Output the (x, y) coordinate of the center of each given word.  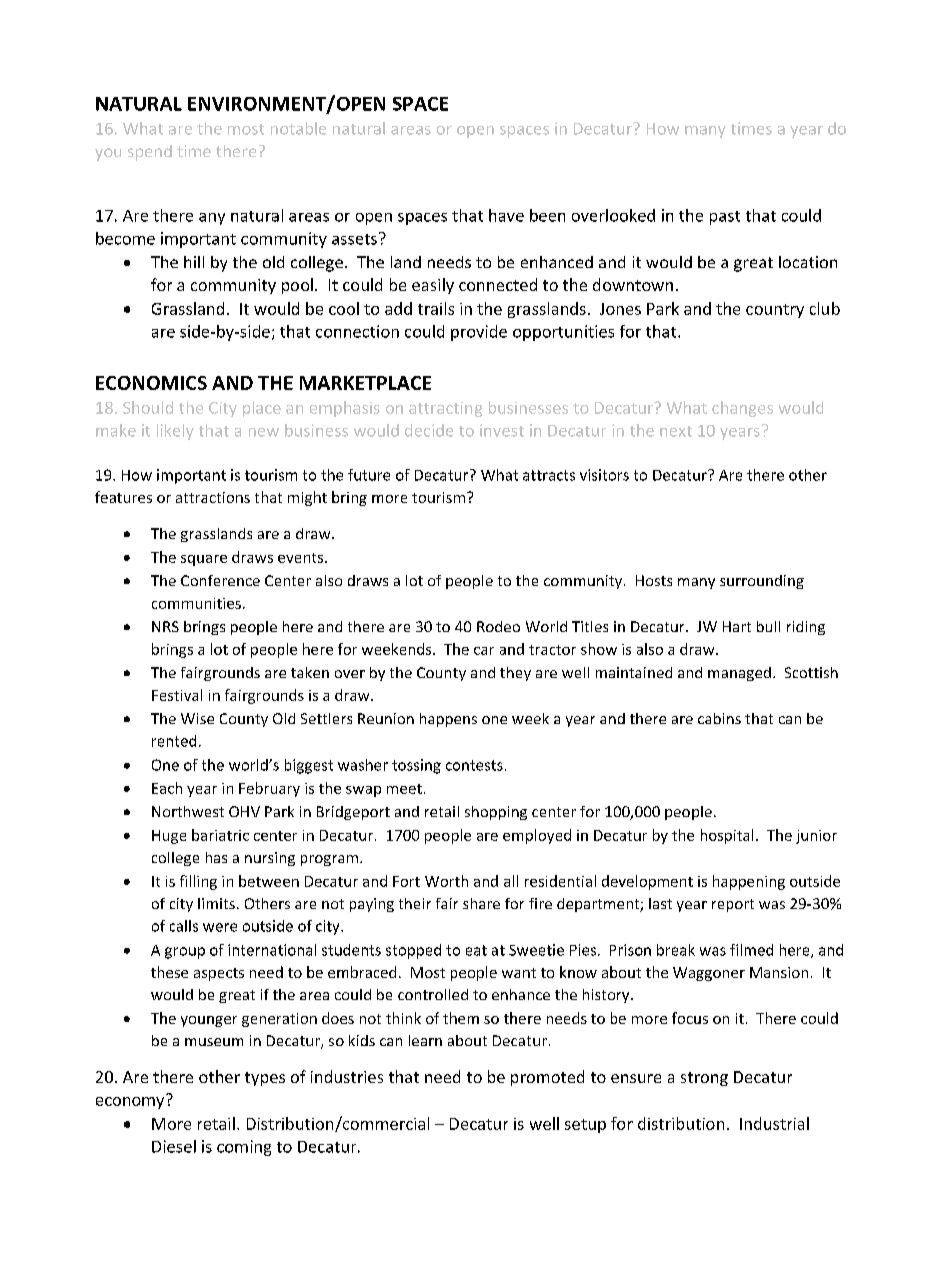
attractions (213, 497)
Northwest (188, 811)
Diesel (174, 1146)
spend (150, 153)
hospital (727, 836)
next (676, 431)
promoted (547, 1078)
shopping (496, 813)
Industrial (774, 1123)
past (725, 218)
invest (502, 430)
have (506, 215)
